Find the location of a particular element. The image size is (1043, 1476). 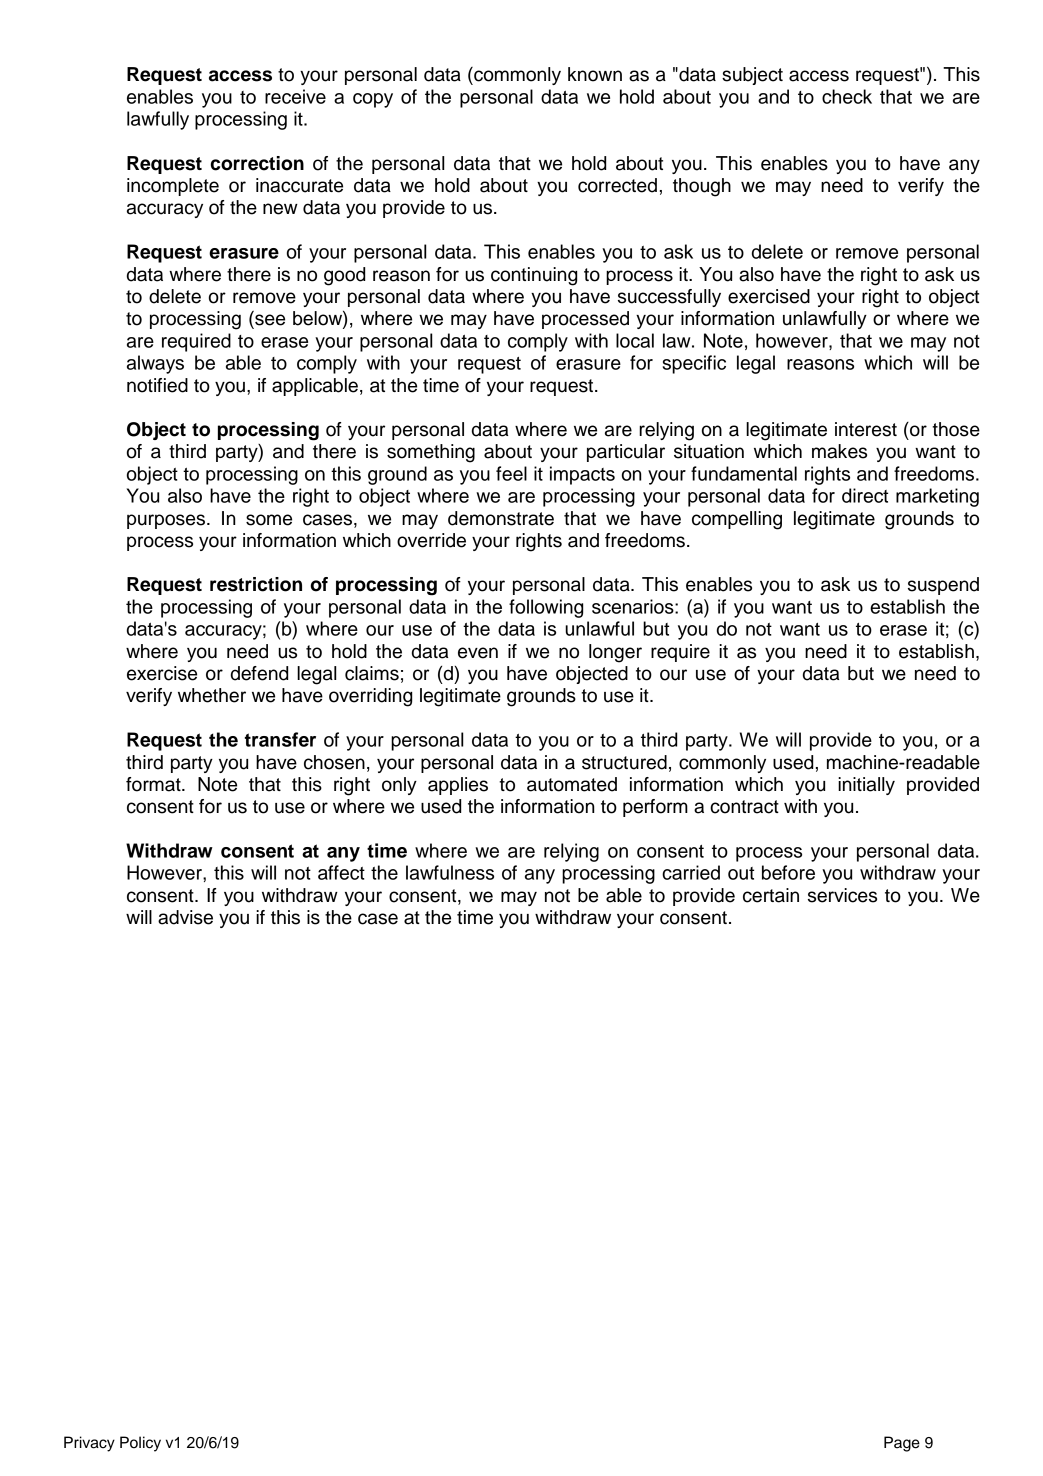

known is located at coordinates (595, 74).
